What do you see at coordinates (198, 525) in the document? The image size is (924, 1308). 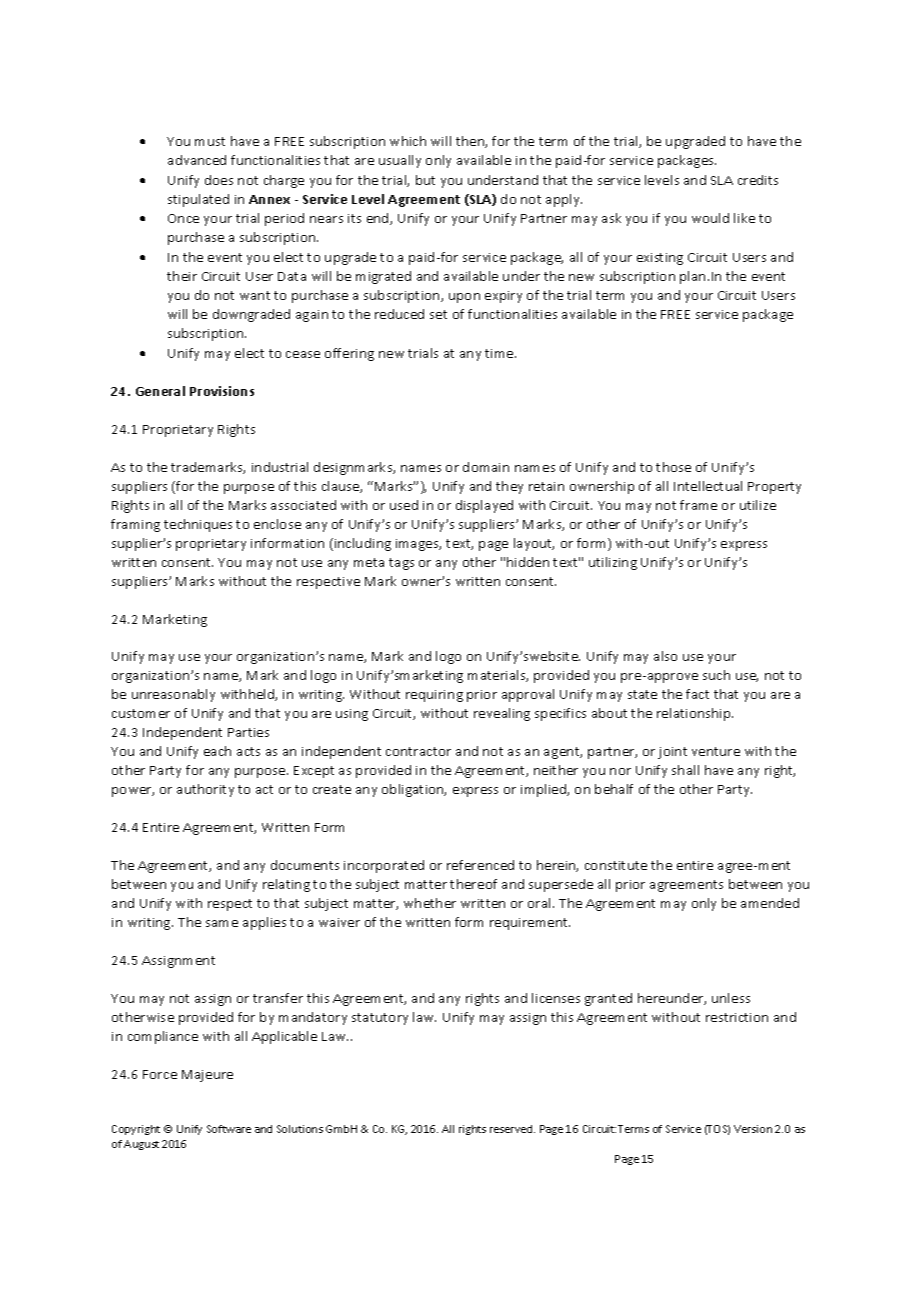 I see `techniques` at bounding box center [198, 525].
